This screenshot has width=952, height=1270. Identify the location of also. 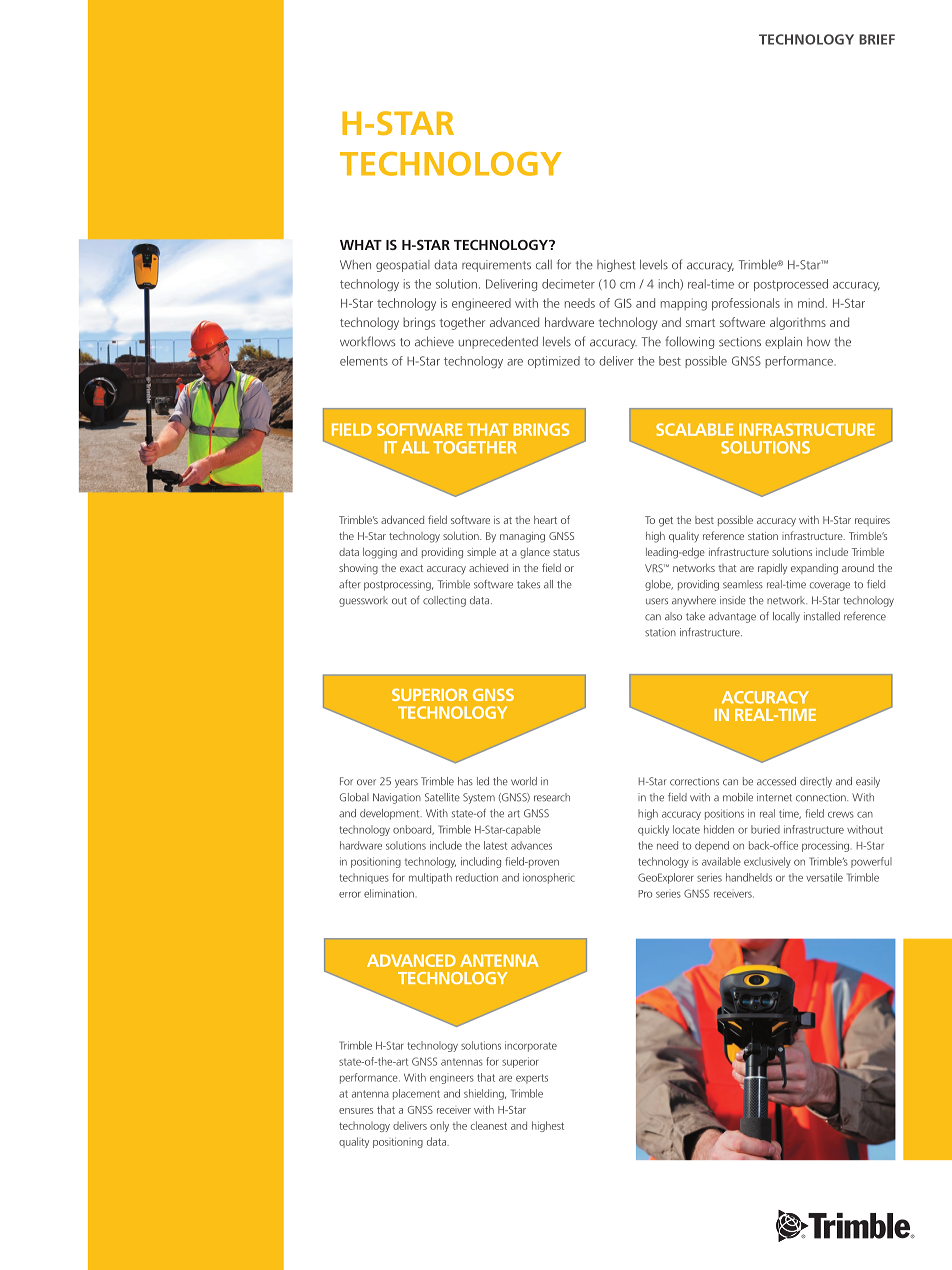
(673, 616).
